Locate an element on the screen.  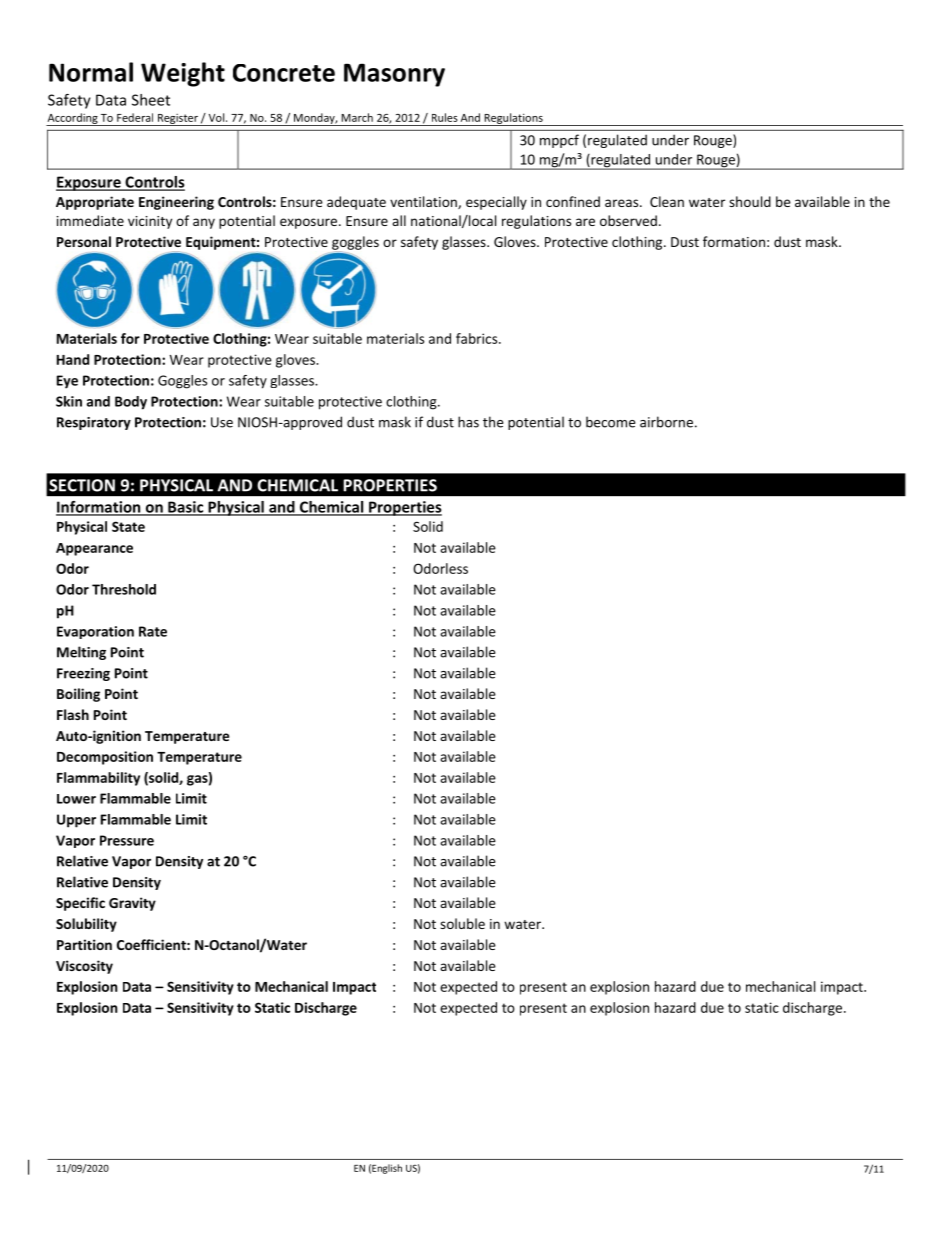
Masonry is located at coordinates (394, 75).
